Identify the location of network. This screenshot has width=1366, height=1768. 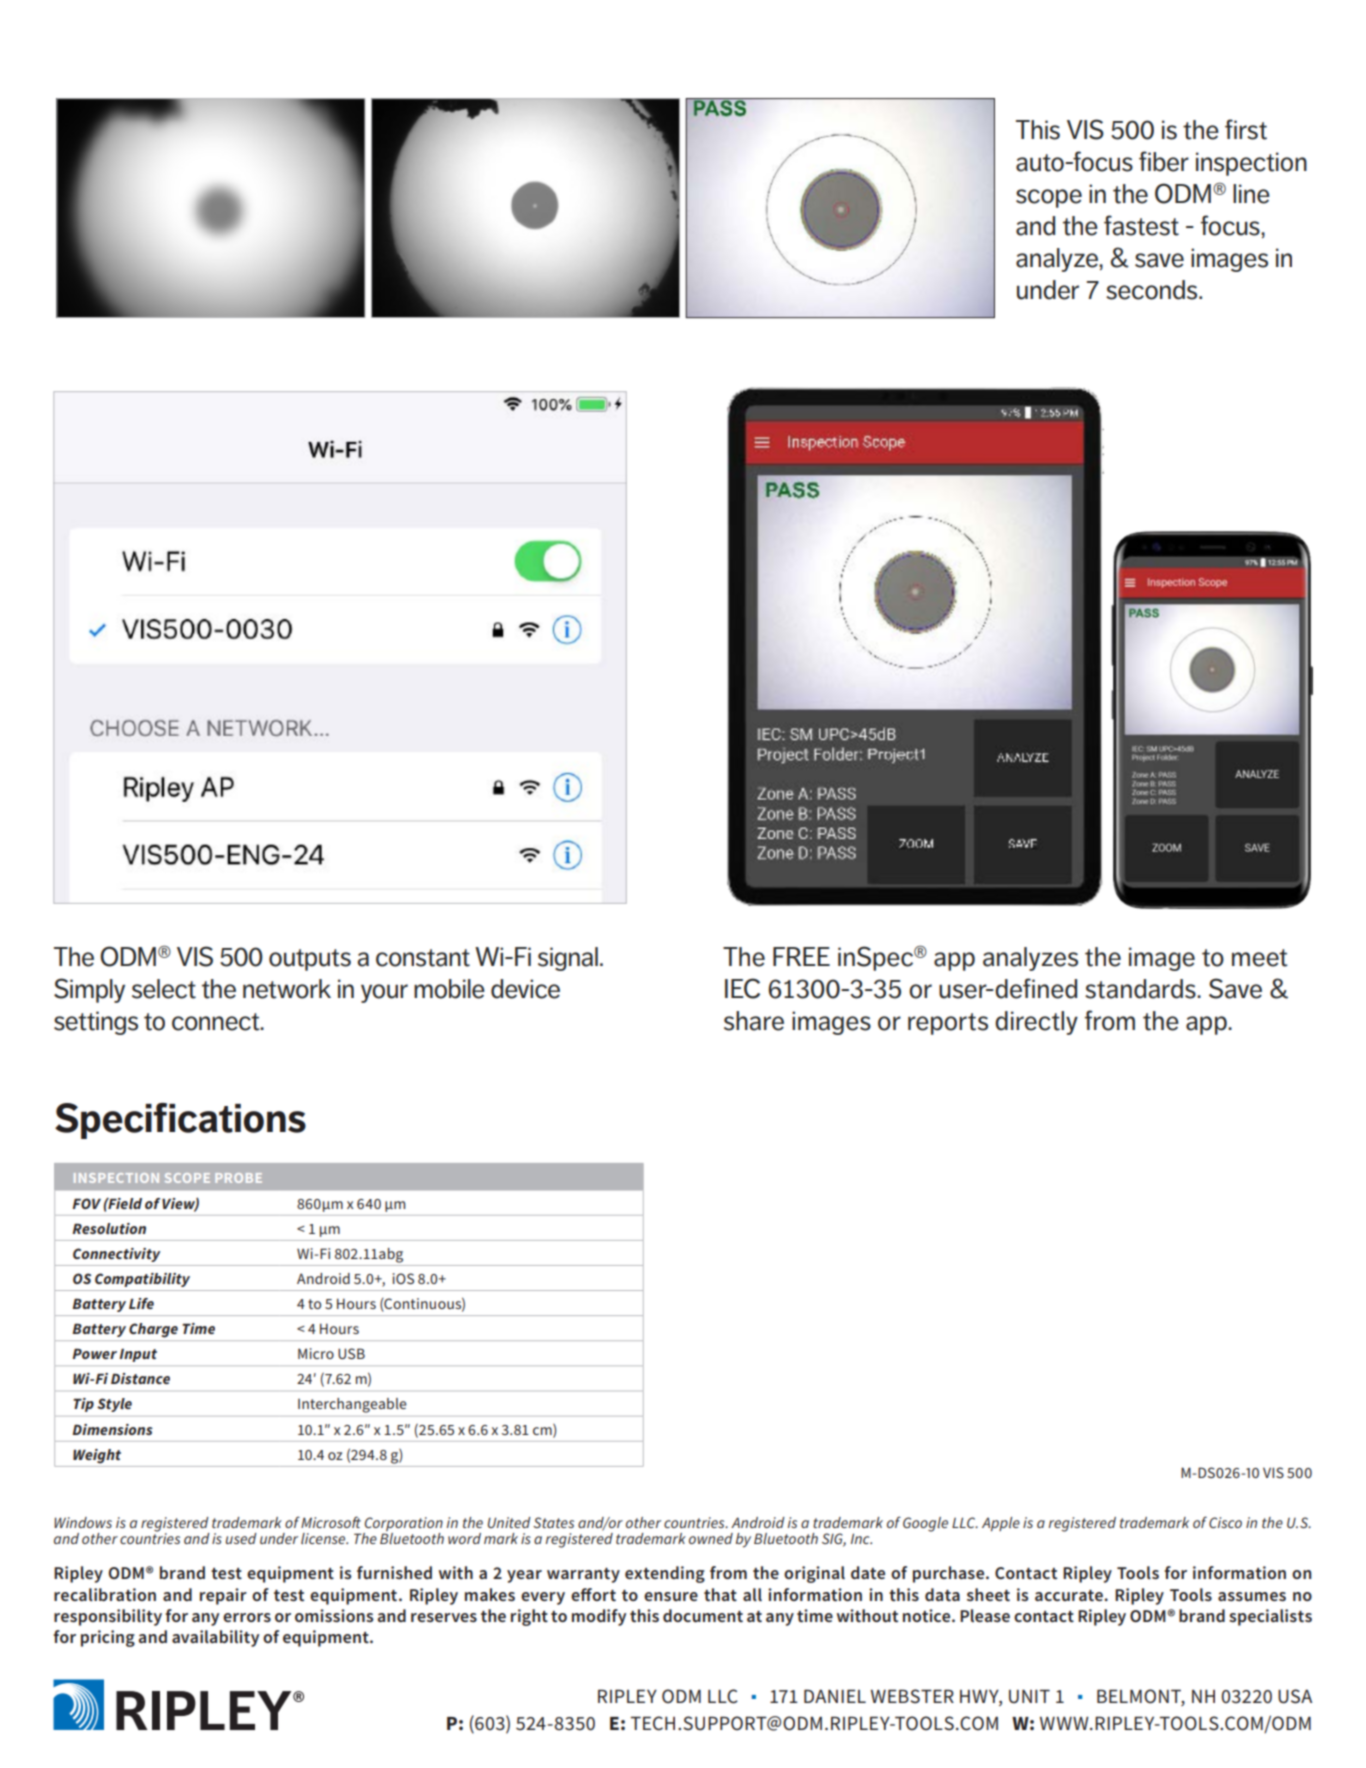
(287, 989).
